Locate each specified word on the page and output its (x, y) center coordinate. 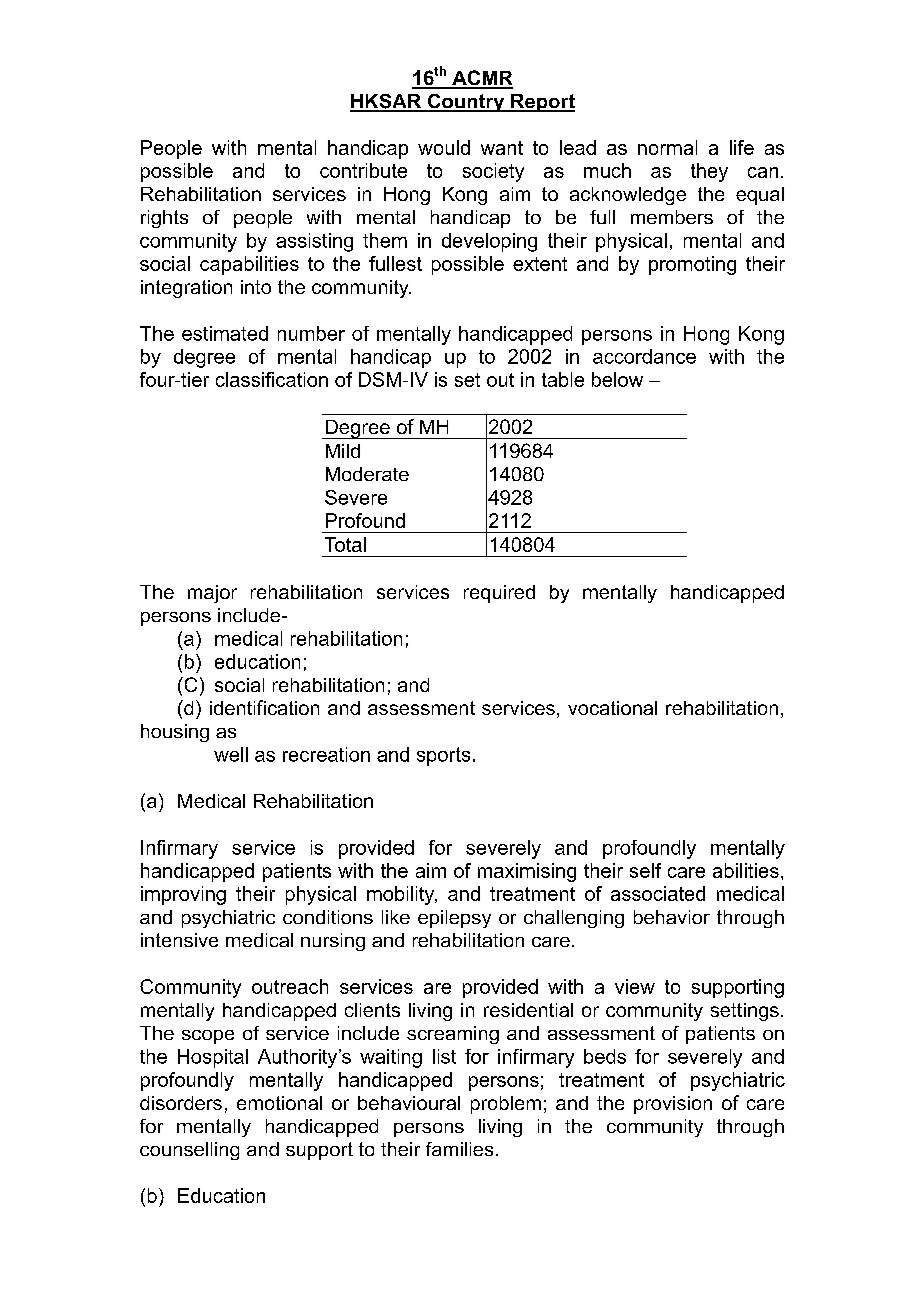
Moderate (367, 474)
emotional (279, 1103)
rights (164, 219)
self (645, 870)
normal (667, 147)
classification (272, 379)
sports (443, 756)
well (231, 754)
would (444, 147)
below (617, 379)
